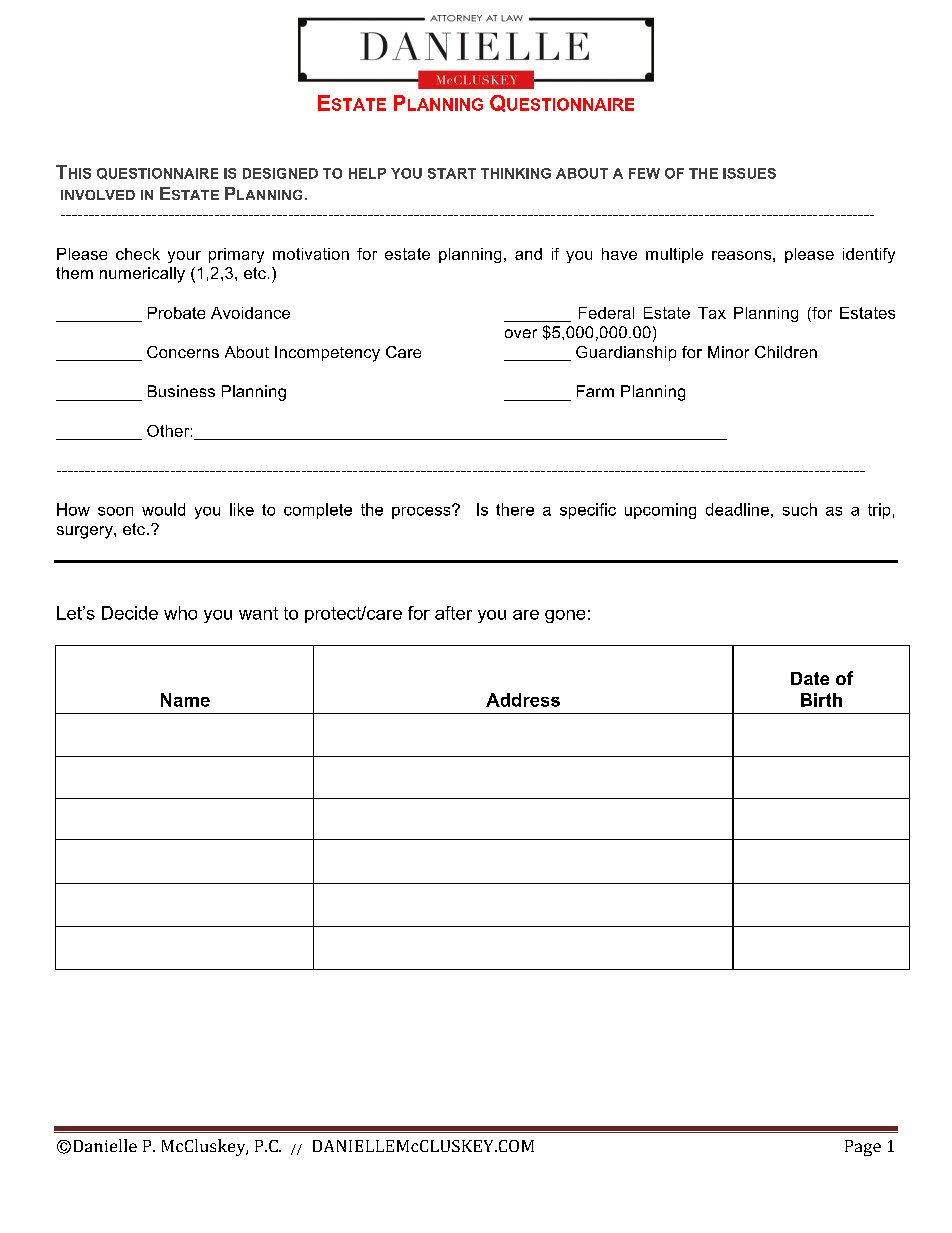 The image size is (952, 1233). I want to click on Farm, so click(595, 391).
